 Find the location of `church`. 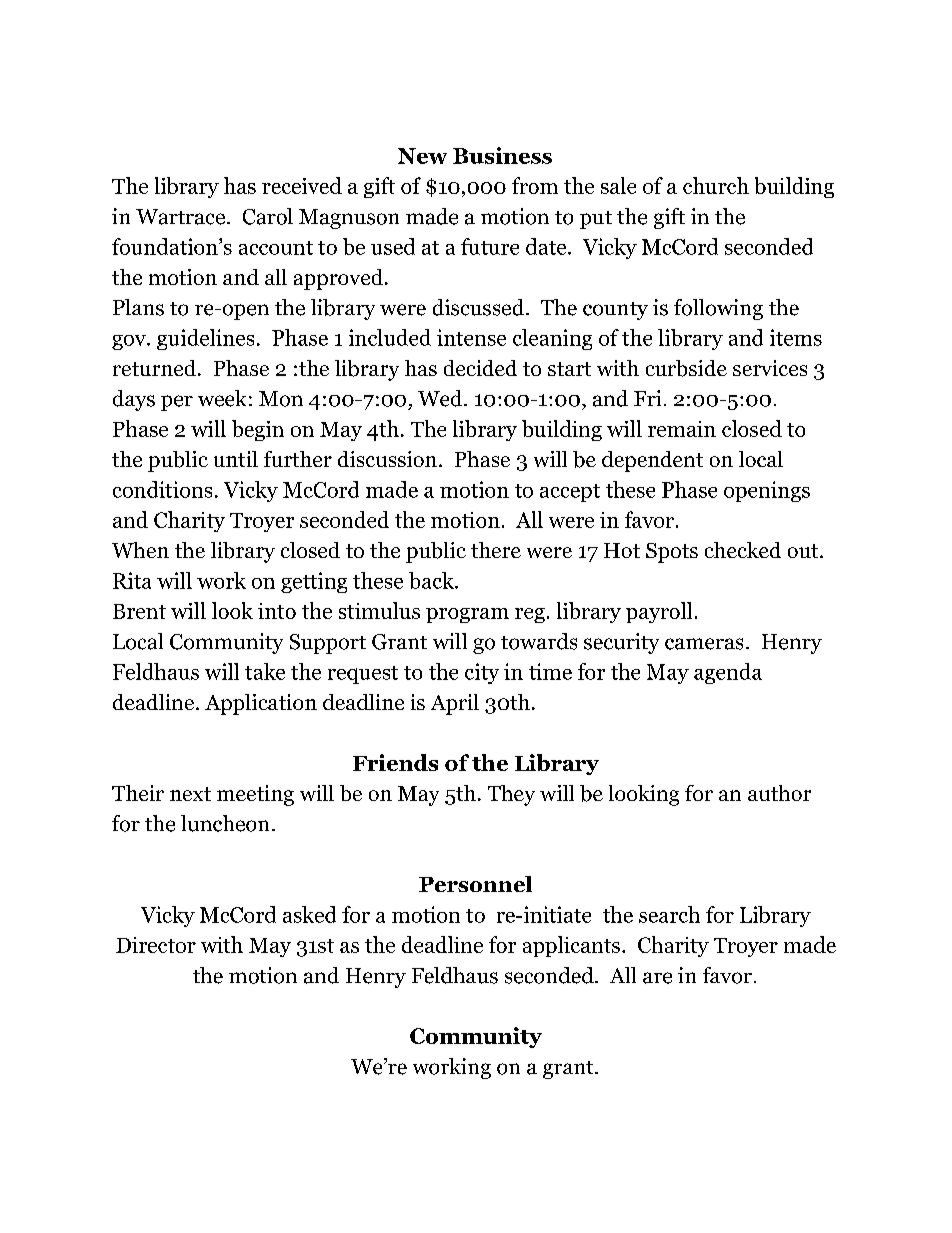

church is located at coordinates (716, 185).
